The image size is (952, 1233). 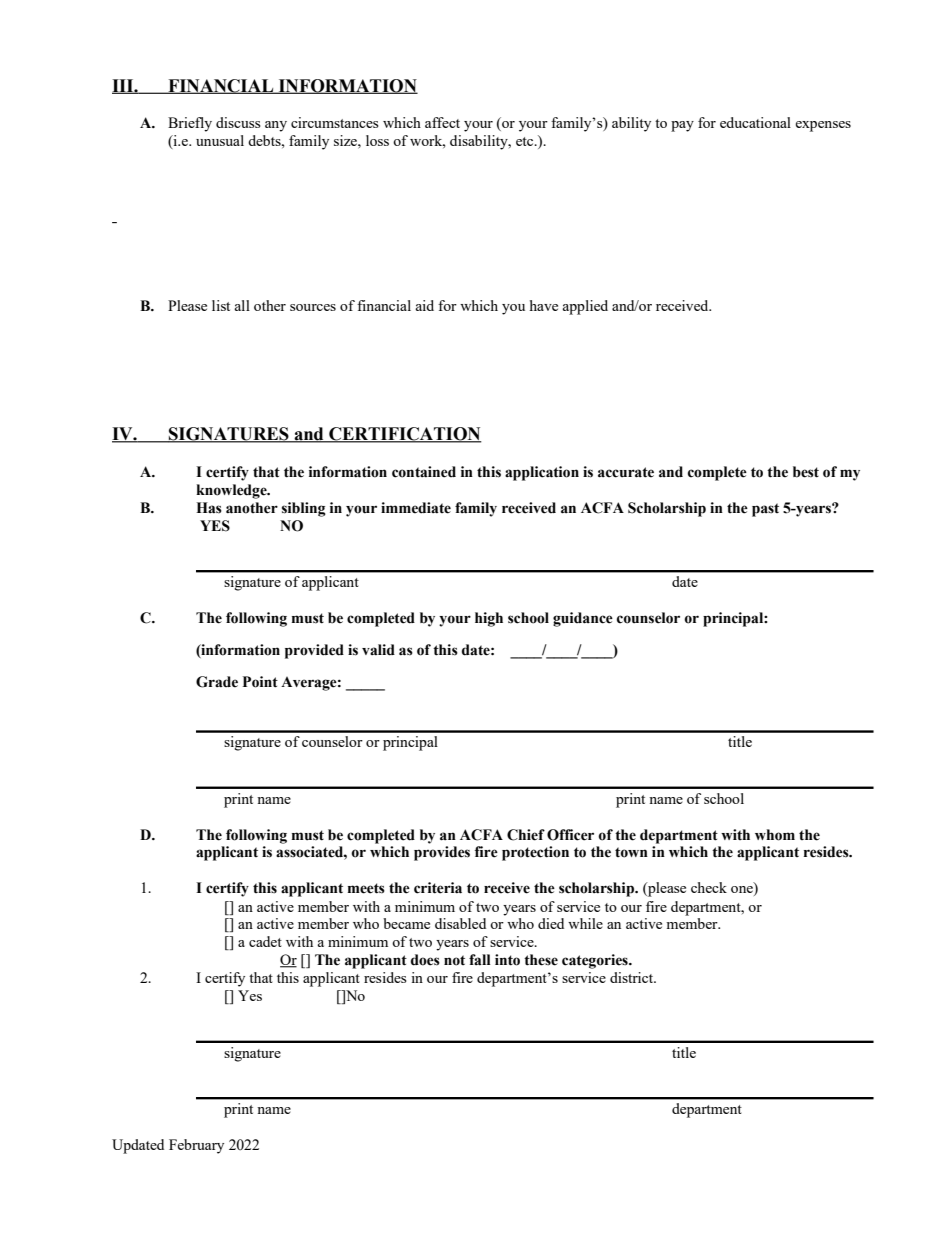 I want to click on educational, so click(x=755, y=122).
